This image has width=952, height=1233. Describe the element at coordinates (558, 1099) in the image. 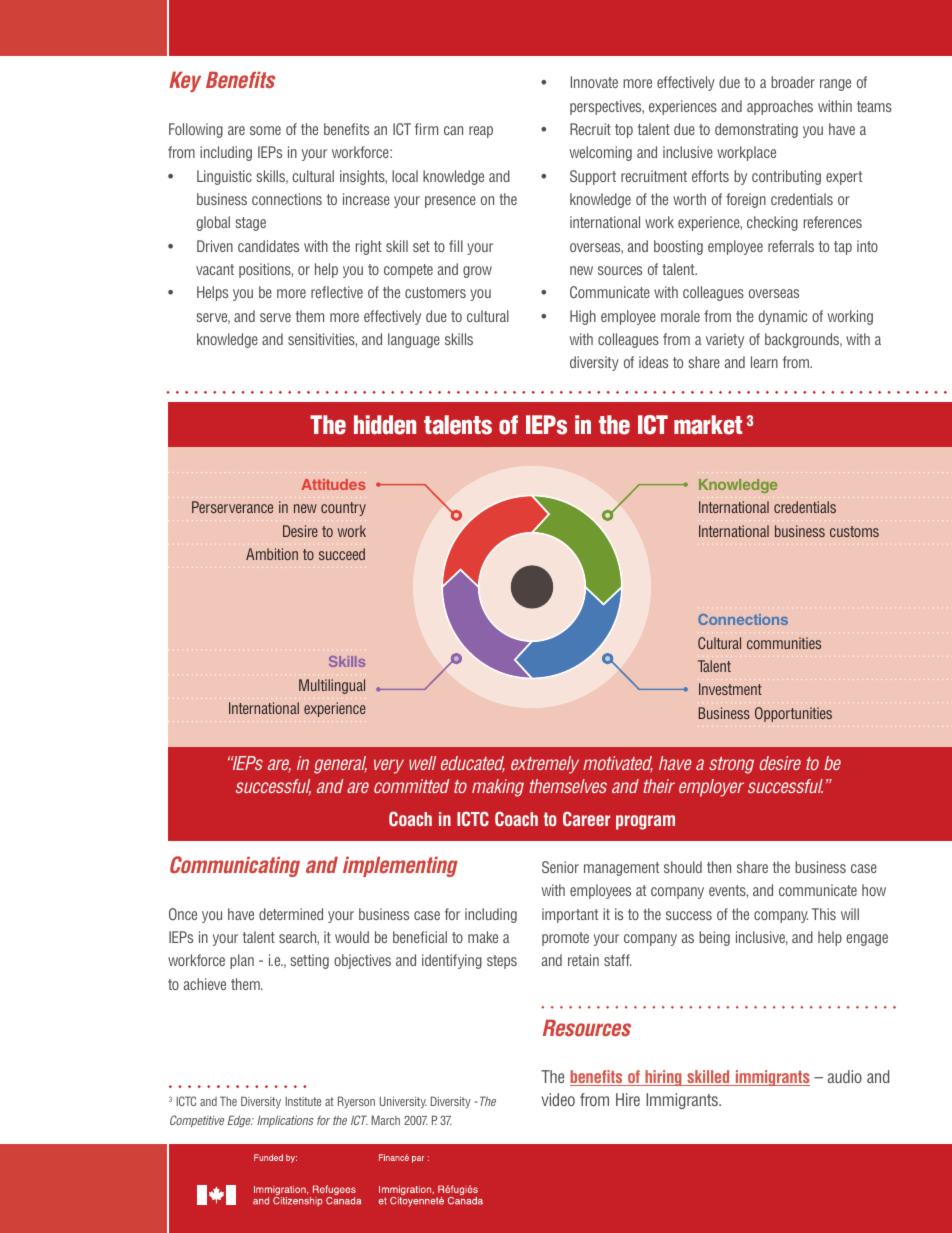

I see `video` at that location.
